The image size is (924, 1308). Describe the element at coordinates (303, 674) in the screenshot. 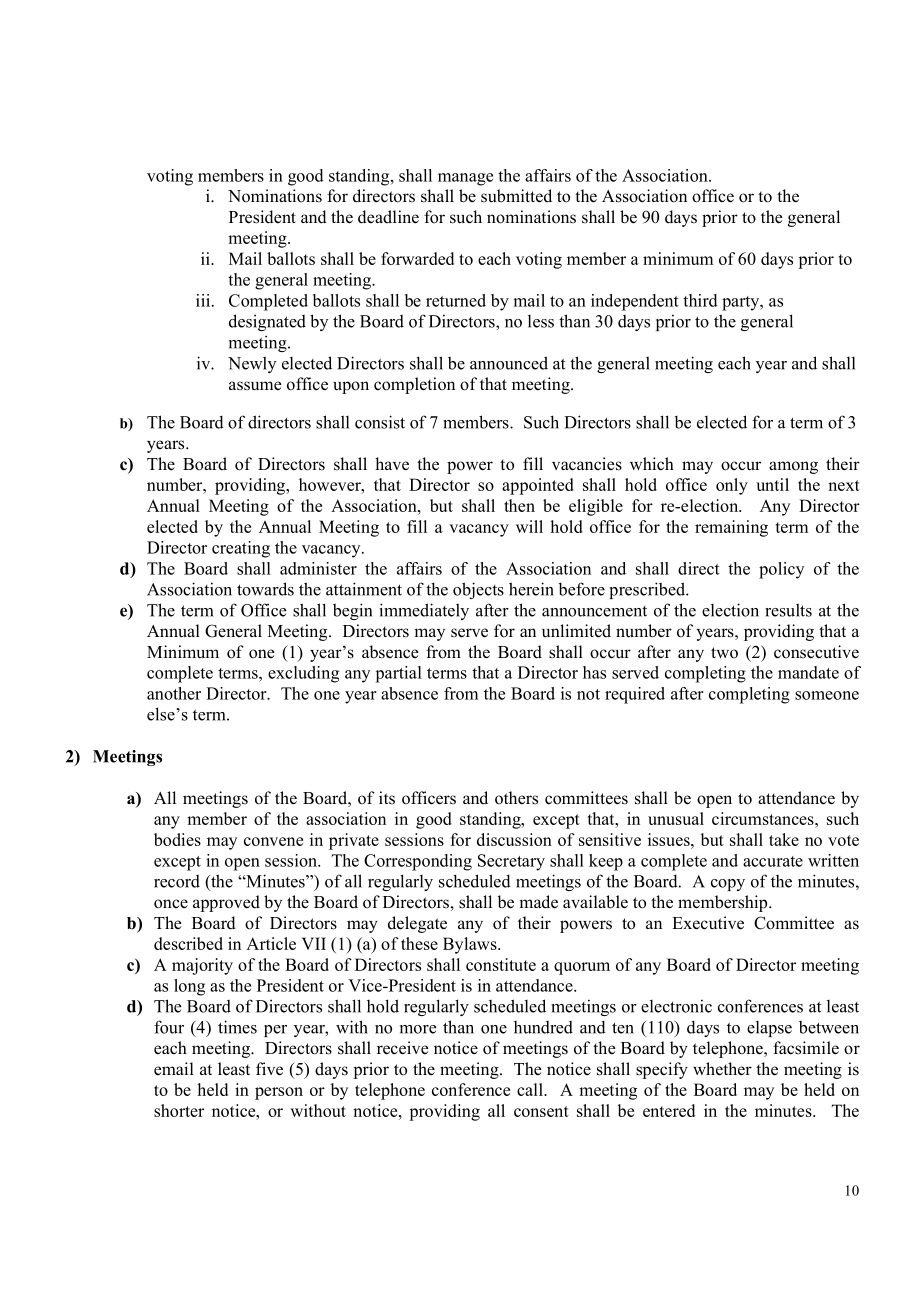

I see `excluding` at that location.
